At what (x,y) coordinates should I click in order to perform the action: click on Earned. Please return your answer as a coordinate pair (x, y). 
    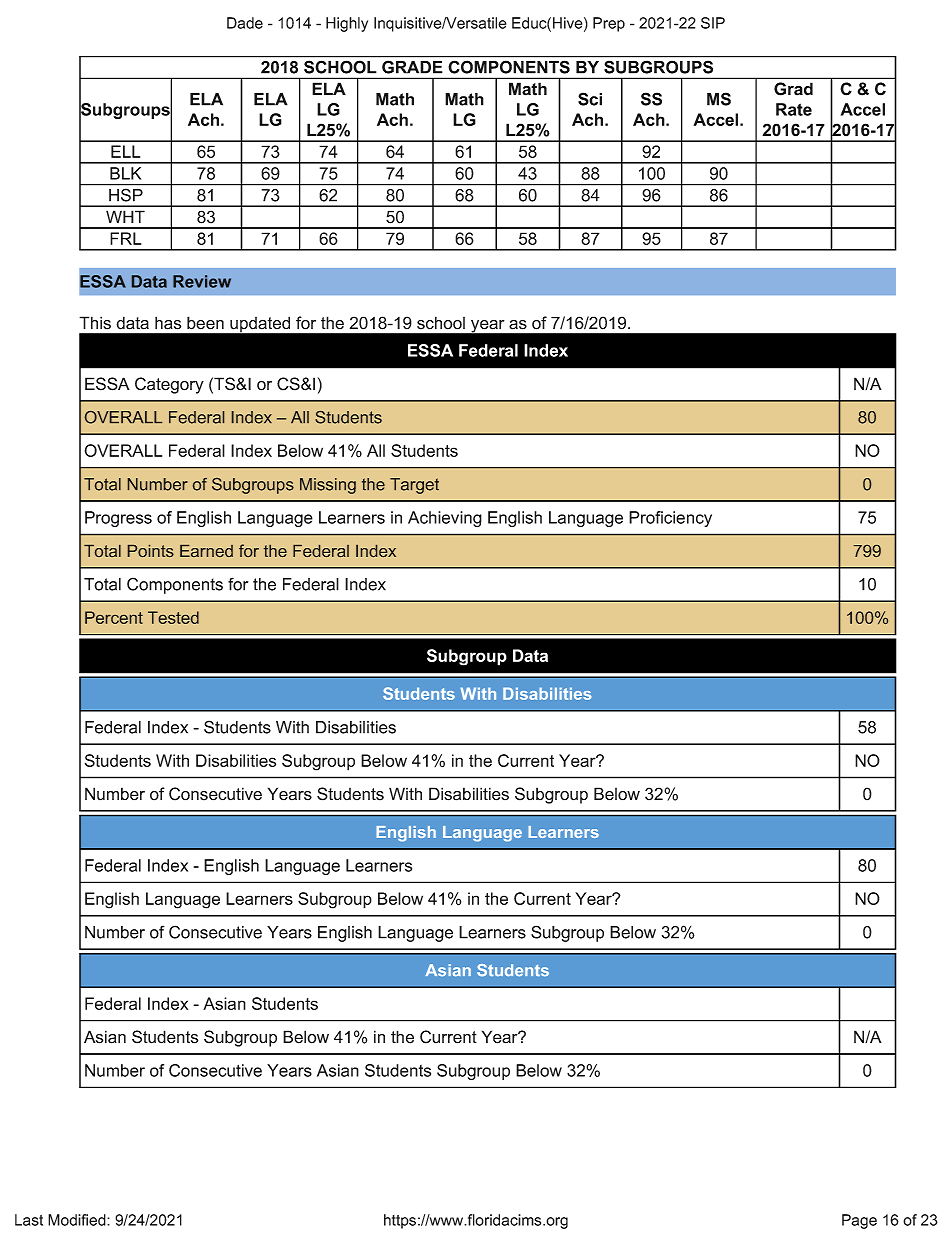
    Looking at the image, I should click on (206, 551).
